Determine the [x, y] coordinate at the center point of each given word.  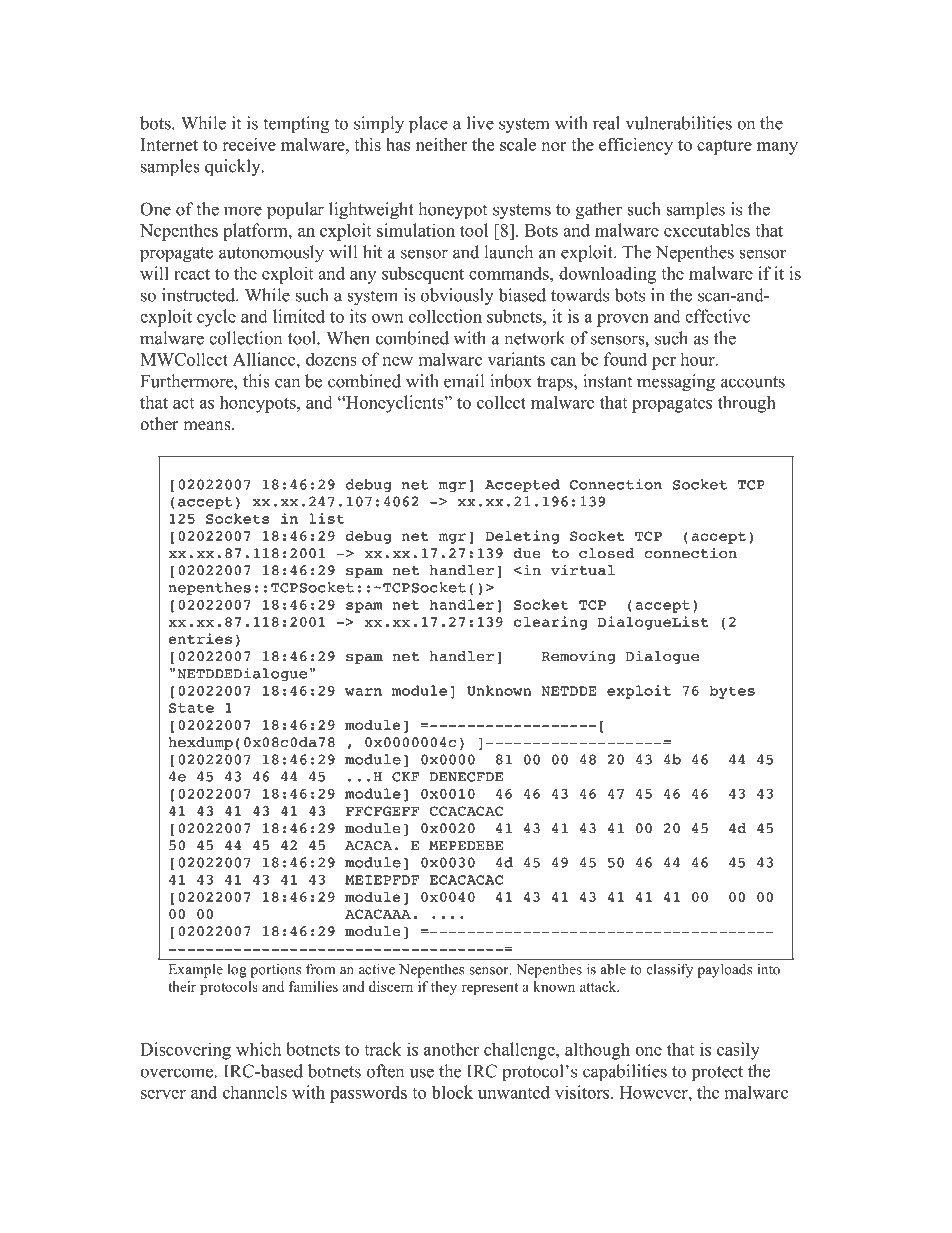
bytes [732, 692]
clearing [551, 623]
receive [249, 144]
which [258, 1049]
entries [200, 638]
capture [724, 147]
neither [441, 144]
